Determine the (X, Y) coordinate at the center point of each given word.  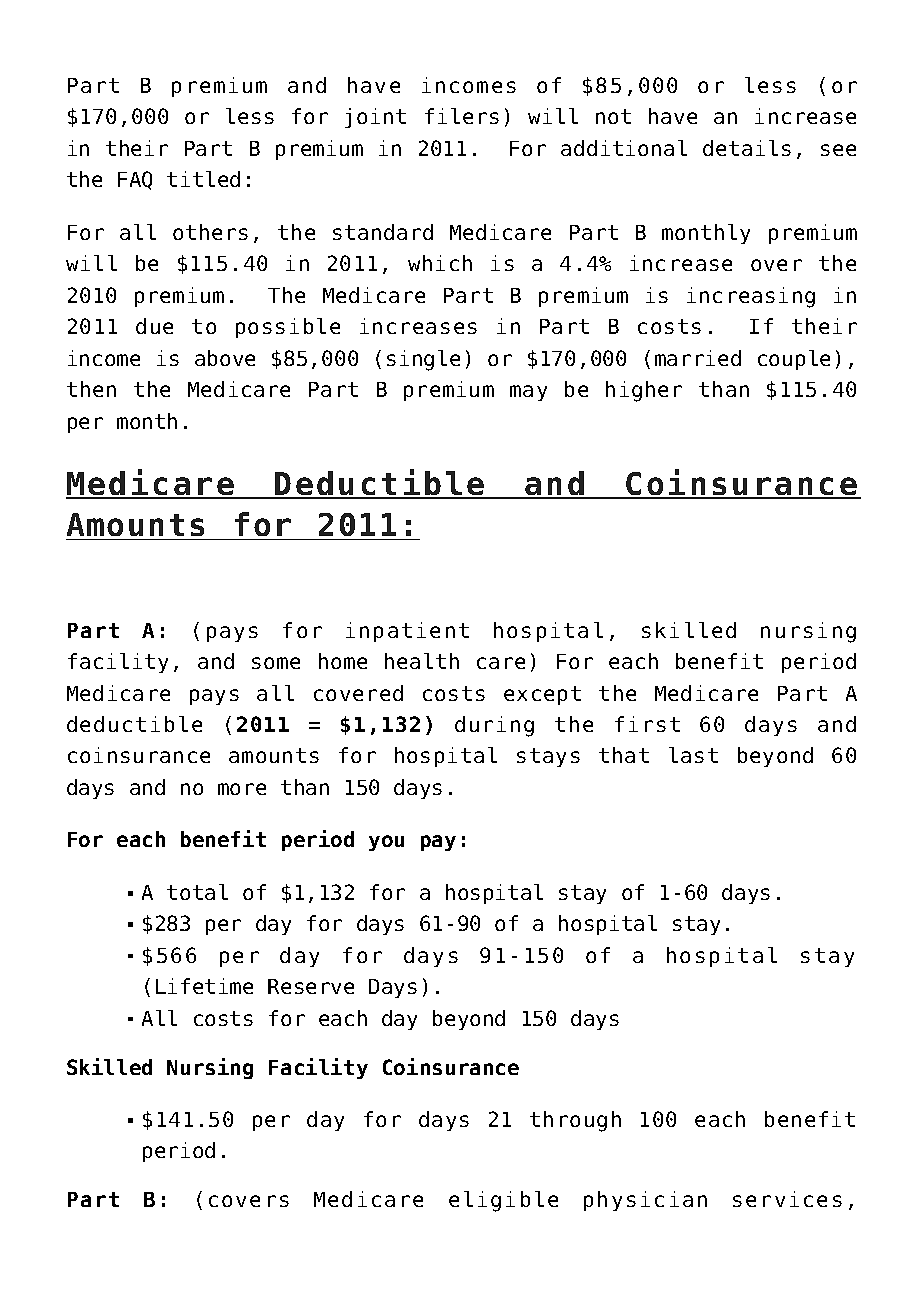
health (422, 661)
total (197, 892)
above (225, 358)
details (747, 148)
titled (203, 179)
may (528, 393)
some (276, 663)
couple (794, 360)
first (647, 724)
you (386, 843)
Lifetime (204, 986)
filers (462, 116)
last (693, 755)
